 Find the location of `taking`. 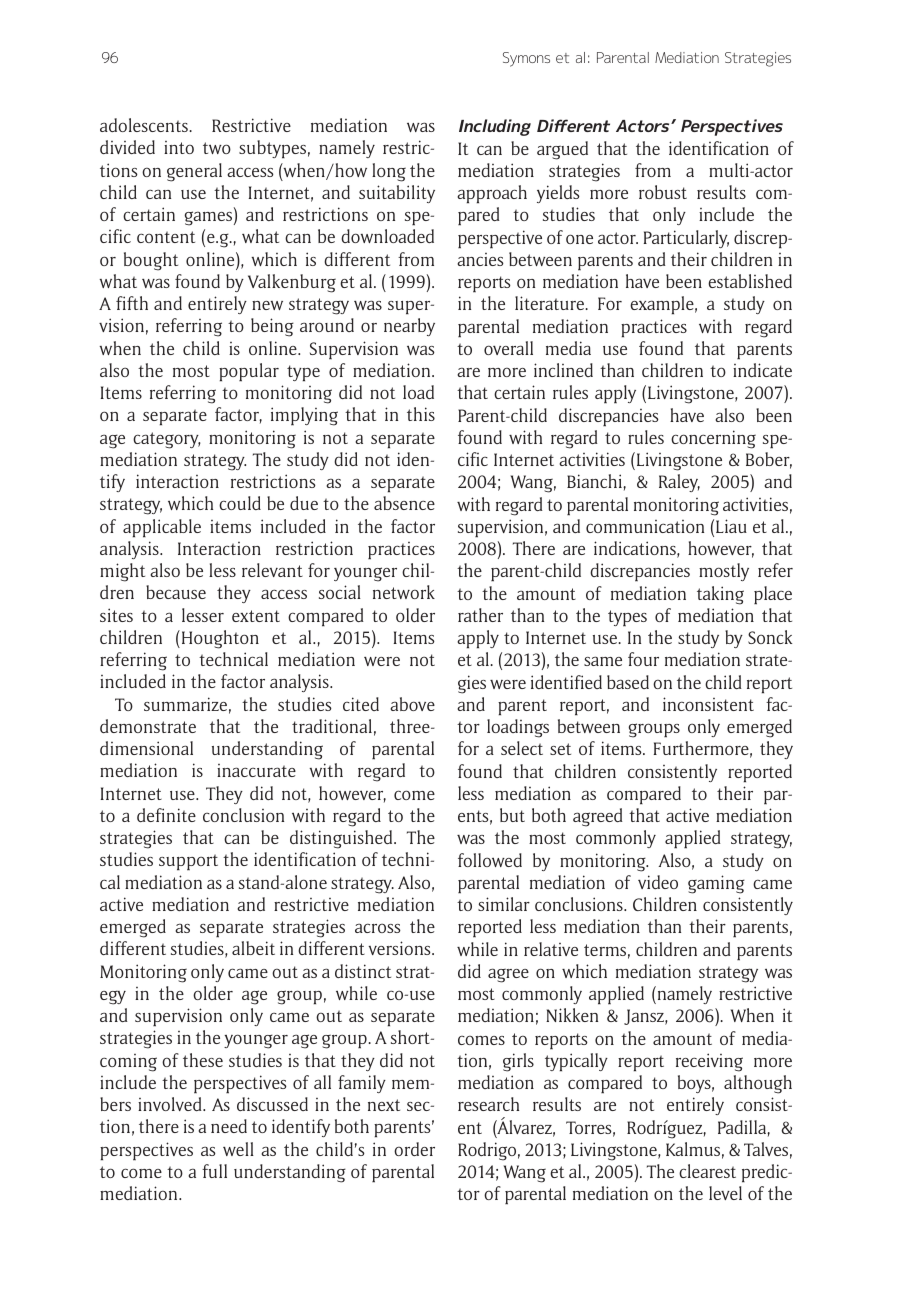

taking is located at coordinates (720, 595).
